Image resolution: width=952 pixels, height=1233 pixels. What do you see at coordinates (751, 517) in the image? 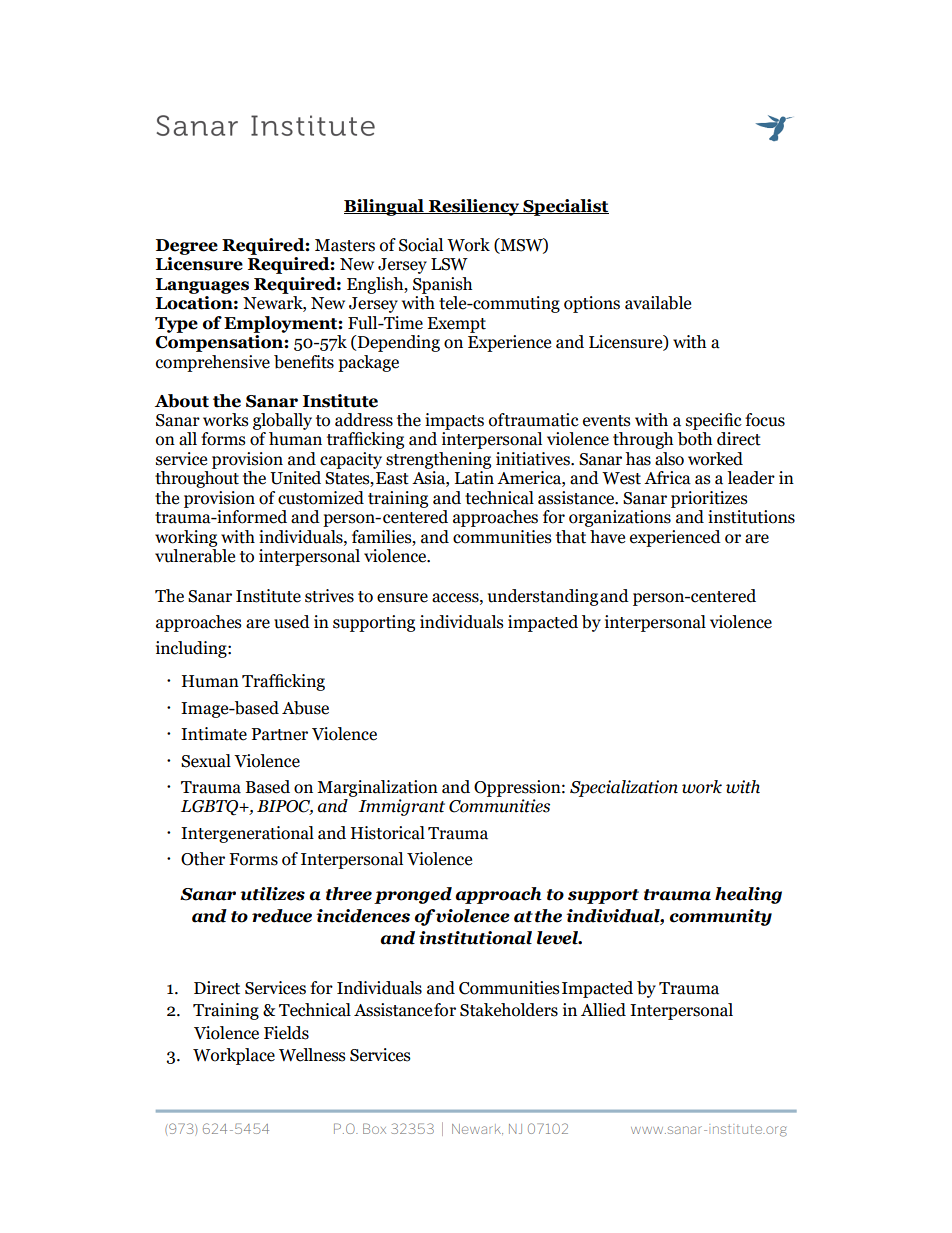
I see `institutions` at bounding box center [751, 517].
